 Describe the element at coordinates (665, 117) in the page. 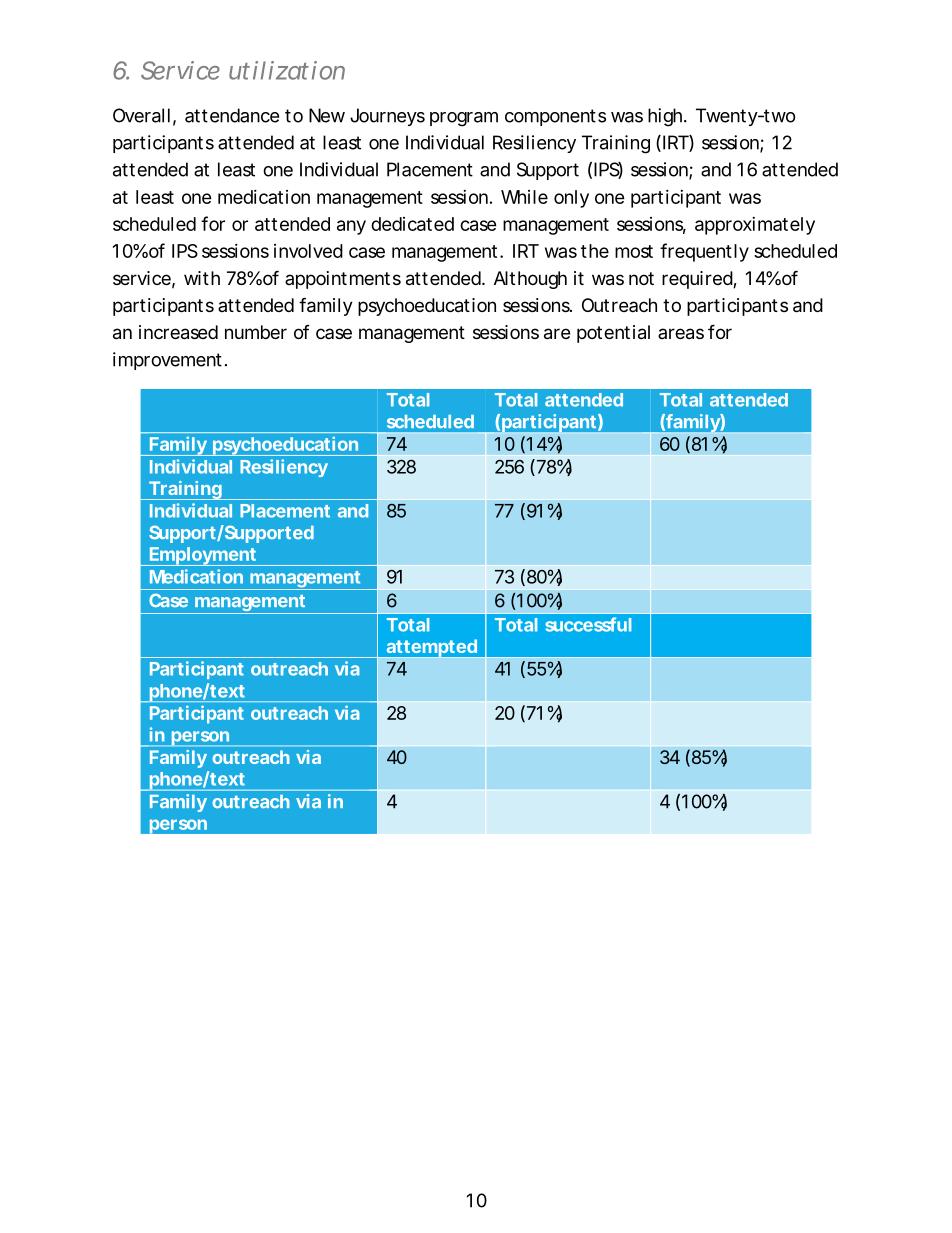

I see `high` at that location.
